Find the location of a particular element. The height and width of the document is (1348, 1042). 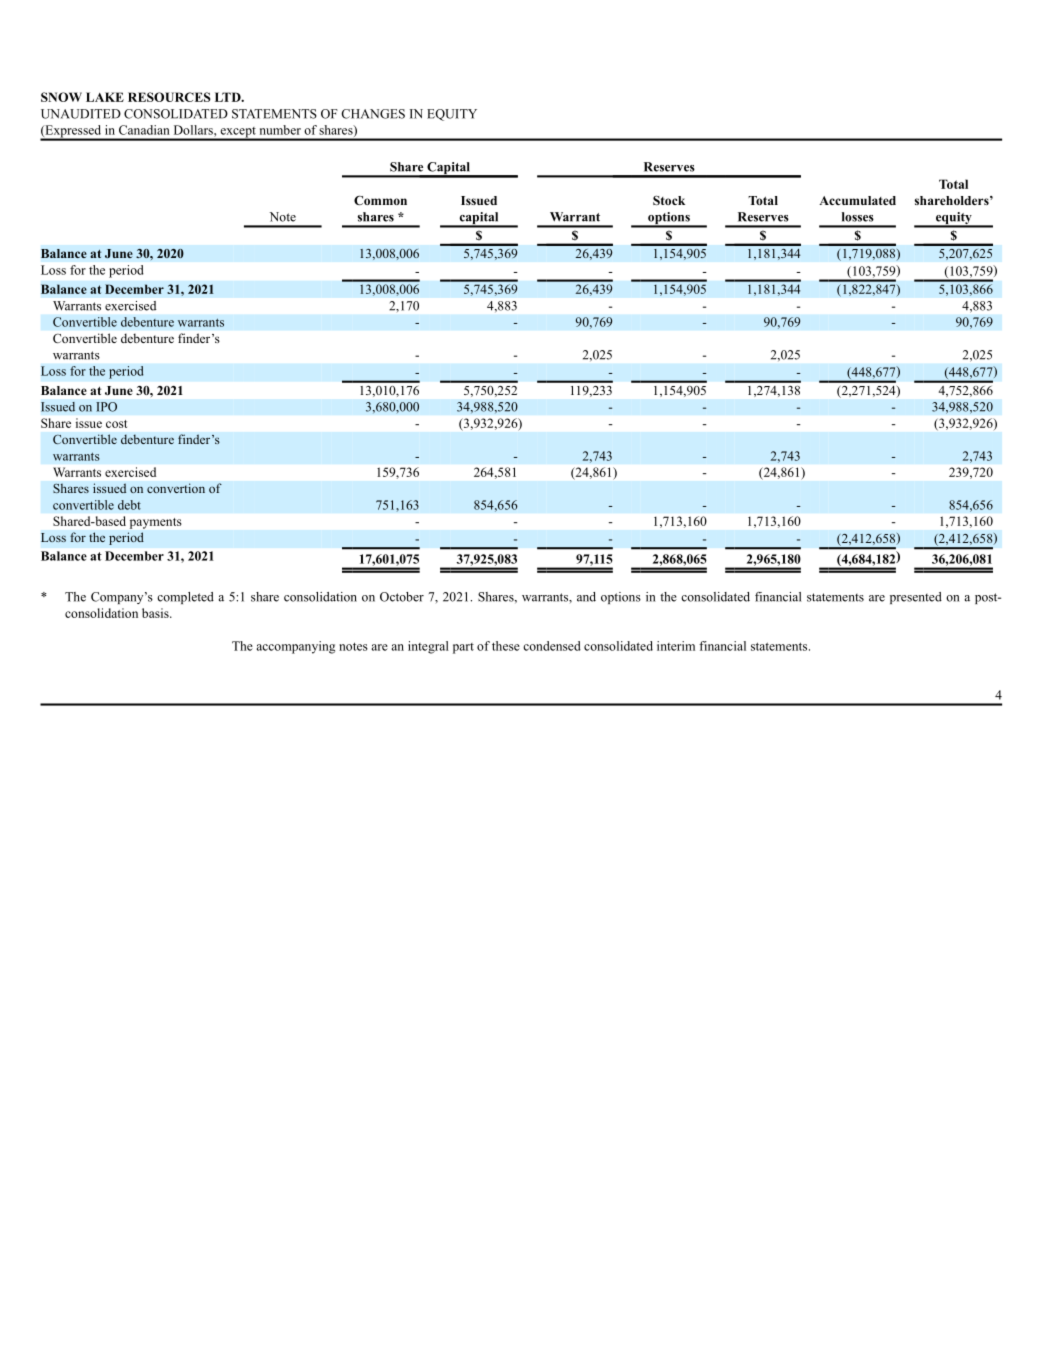

debt is located at coordinates (129, 505).
